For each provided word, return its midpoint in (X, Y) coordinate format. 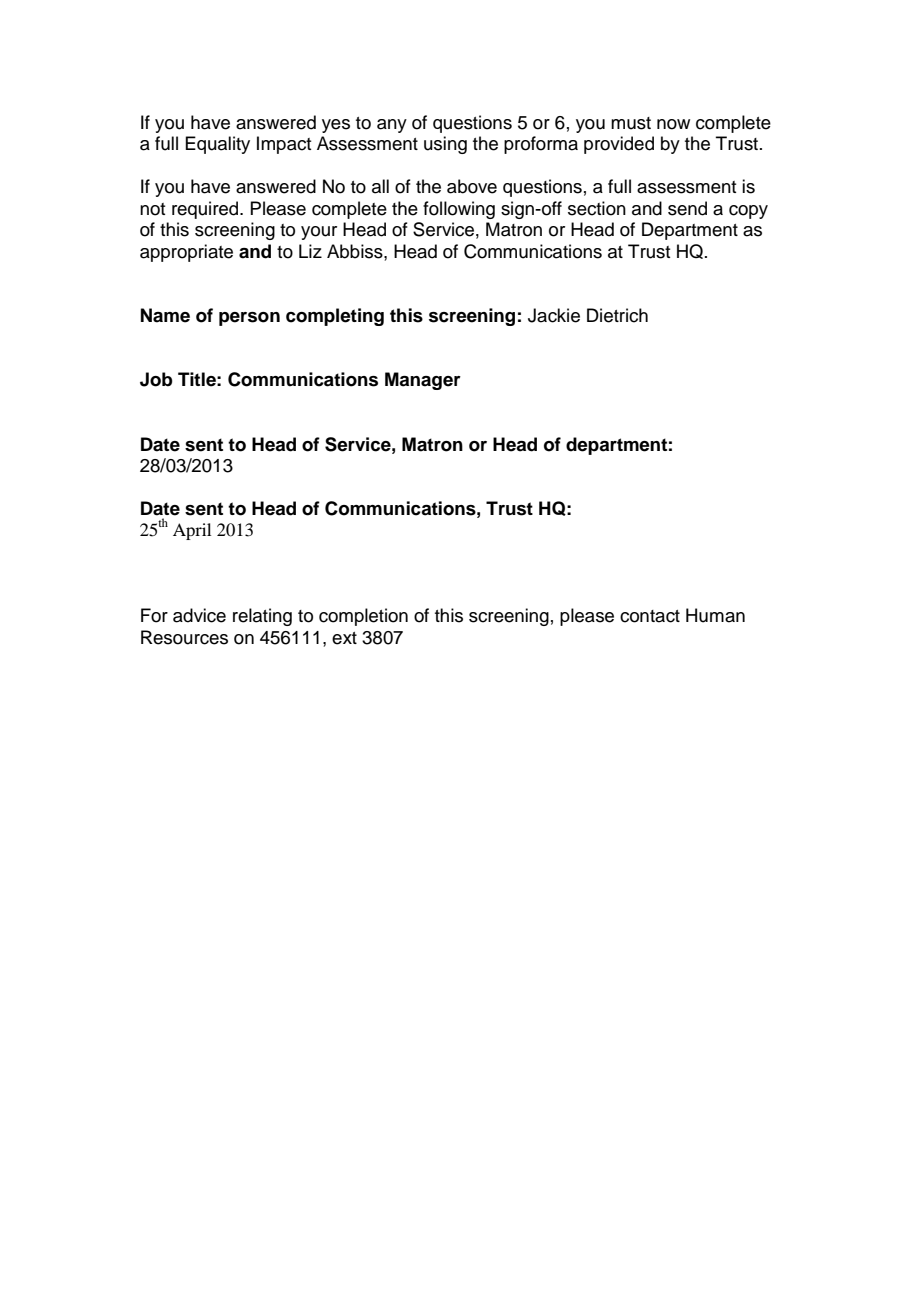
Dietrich (617, 315)
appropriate (186, 253)
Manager (423, 381)
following (459, 210)
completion (363, 617)
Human (715, 615)
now (673, 124)
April (192, 531)
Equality (217, 145)
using (445, 145)
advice (199, 615)
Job (156, 379)
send (687, 208)
